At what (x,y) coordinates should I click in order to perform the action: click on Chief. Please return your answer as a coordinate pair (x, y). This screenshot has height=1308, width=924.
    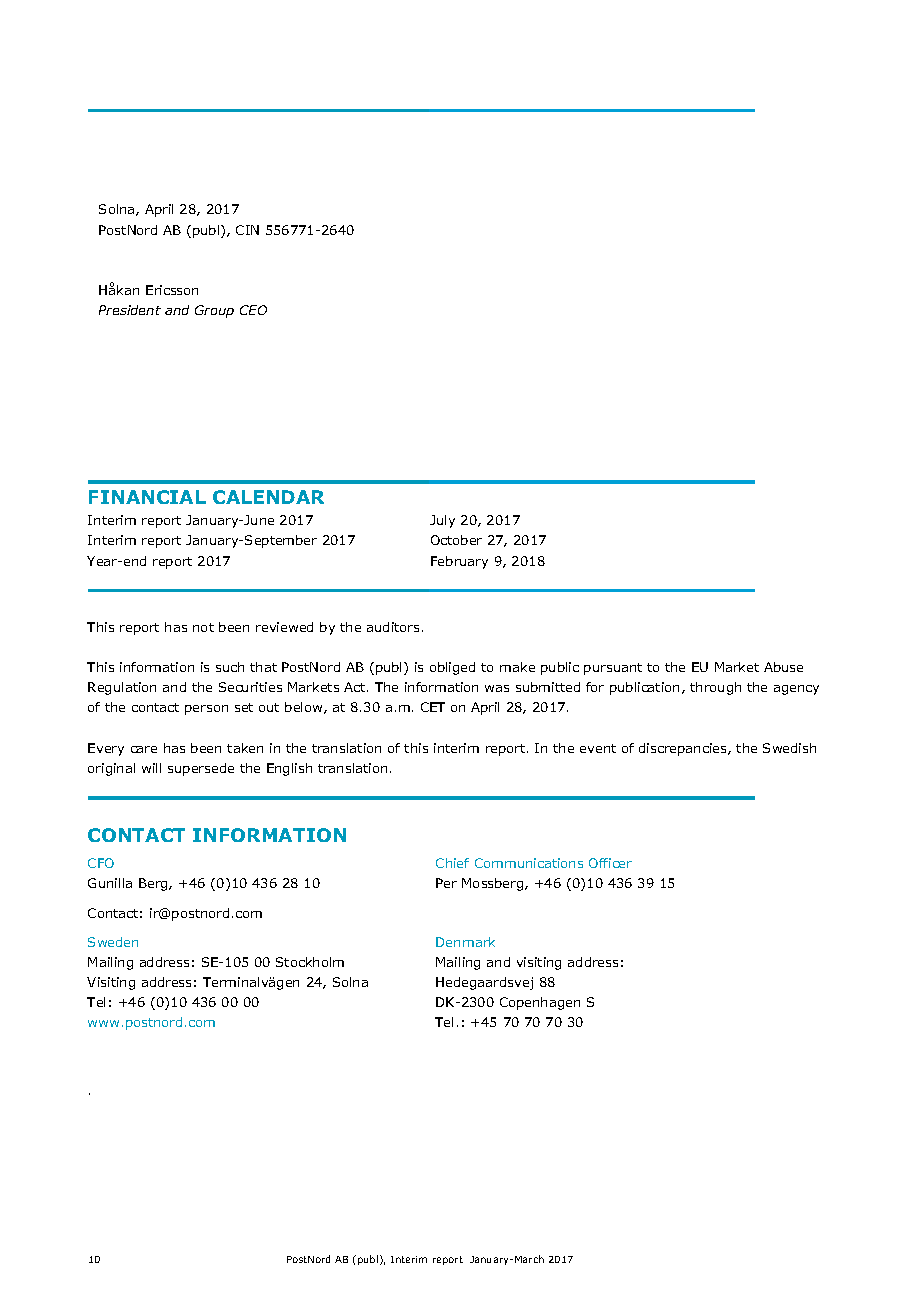
    Looking at the image, I should click on (452, 863).
